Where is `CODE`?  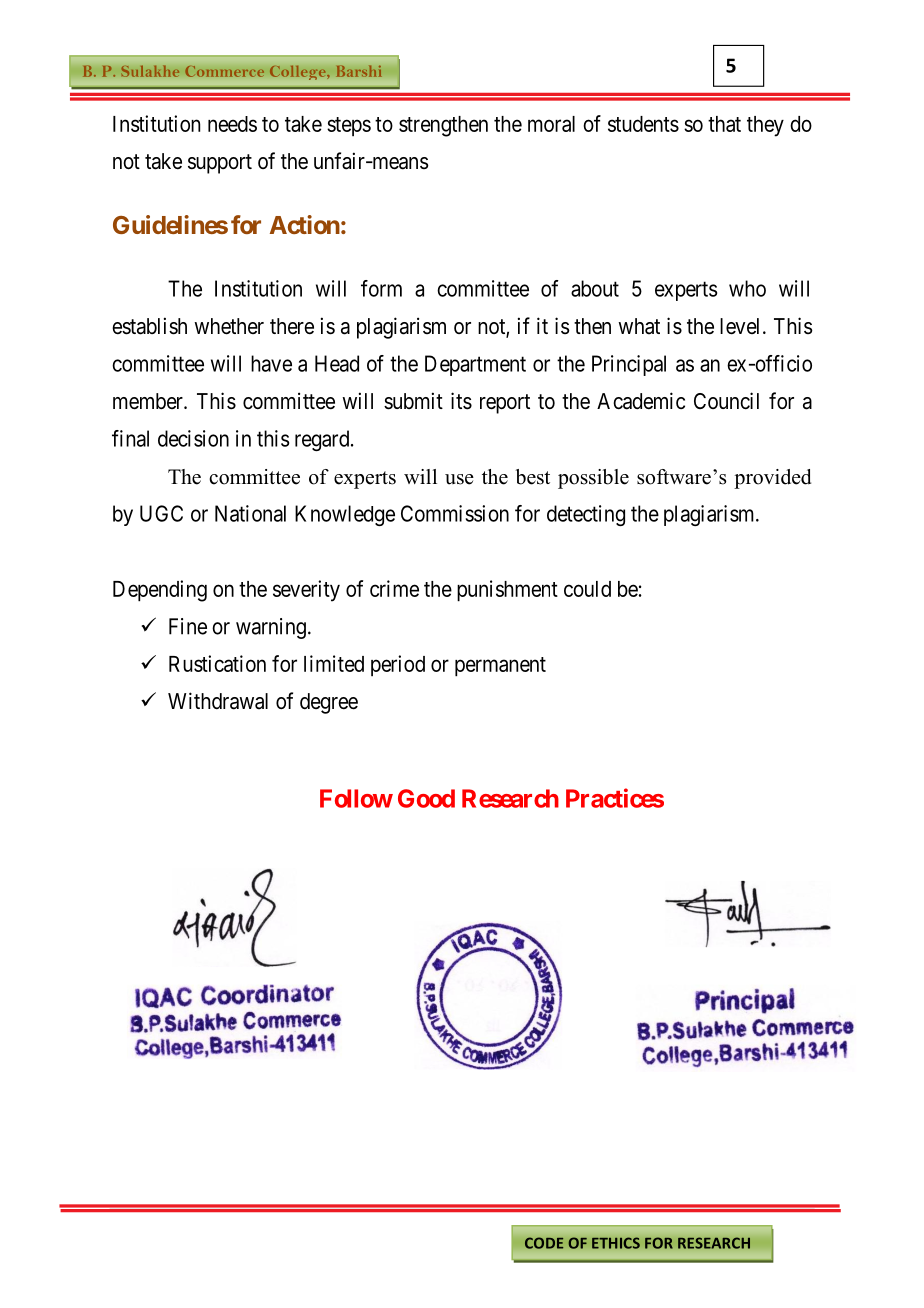
CODE is located at coordinates (544, 1243).
